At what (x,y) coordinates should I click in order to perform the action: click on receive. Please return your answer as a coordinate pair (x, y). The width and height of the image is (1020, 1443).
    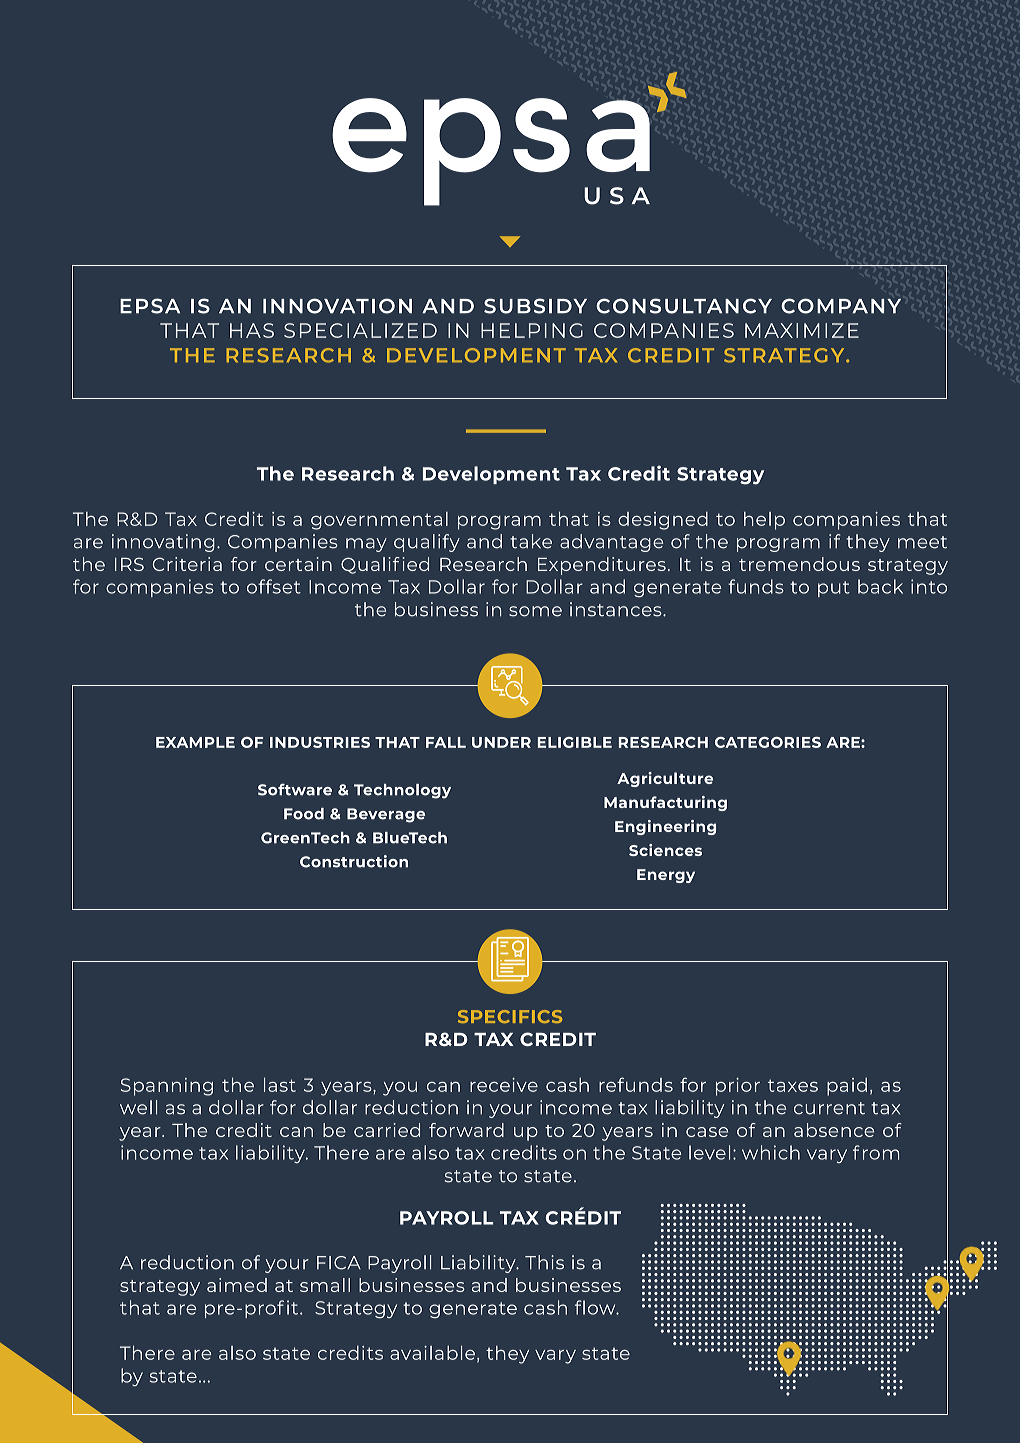
    Looking at the image, I should click on (504, 1085).
